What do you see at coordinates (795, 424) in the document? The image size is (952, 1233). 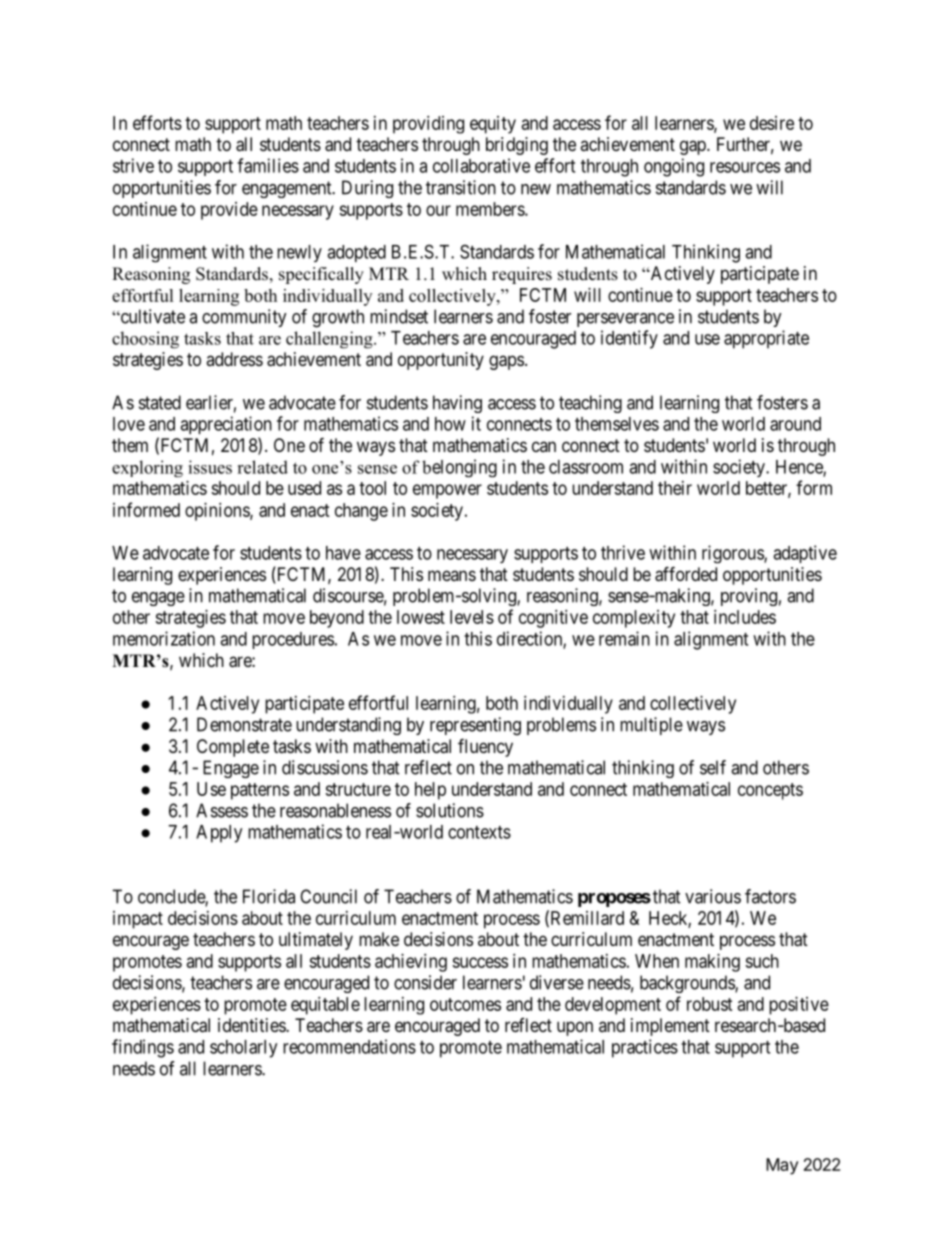 I see `around` at bounding box center [795, 424].
